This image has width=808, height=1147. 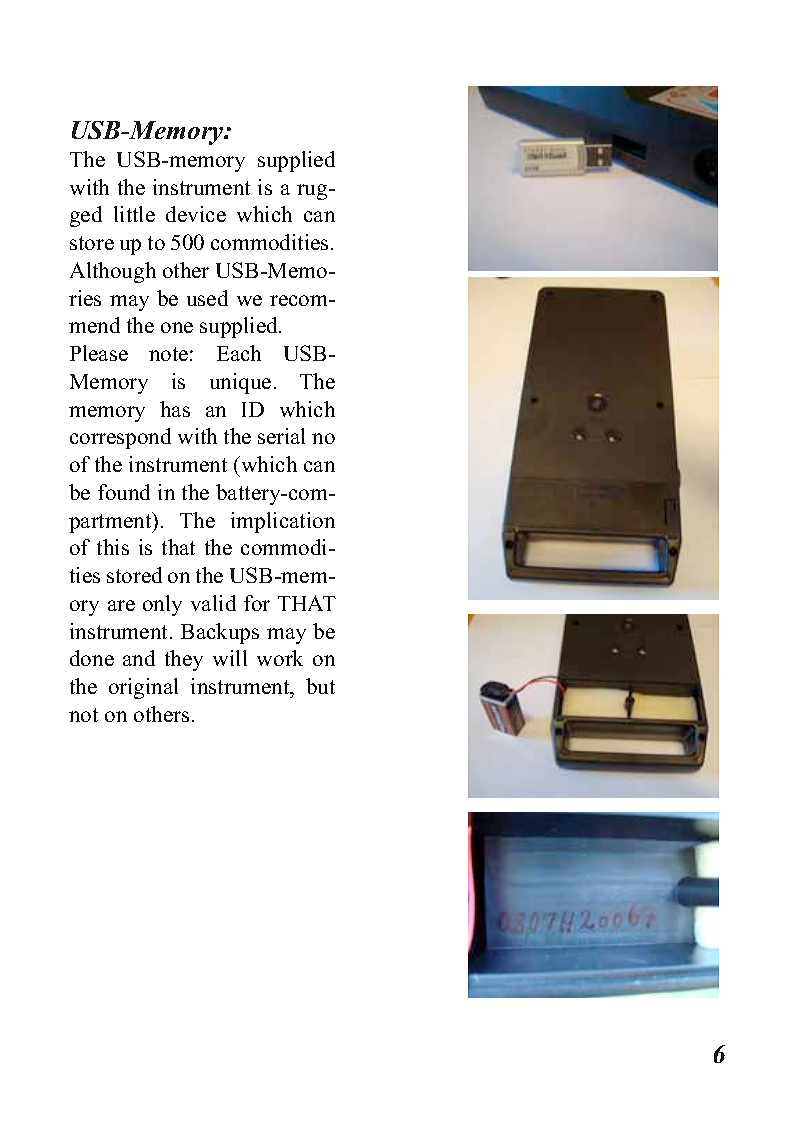 What do you see at coordinates (240, 383) in the image?
I see `unique` at bounding box center [240, 383].
